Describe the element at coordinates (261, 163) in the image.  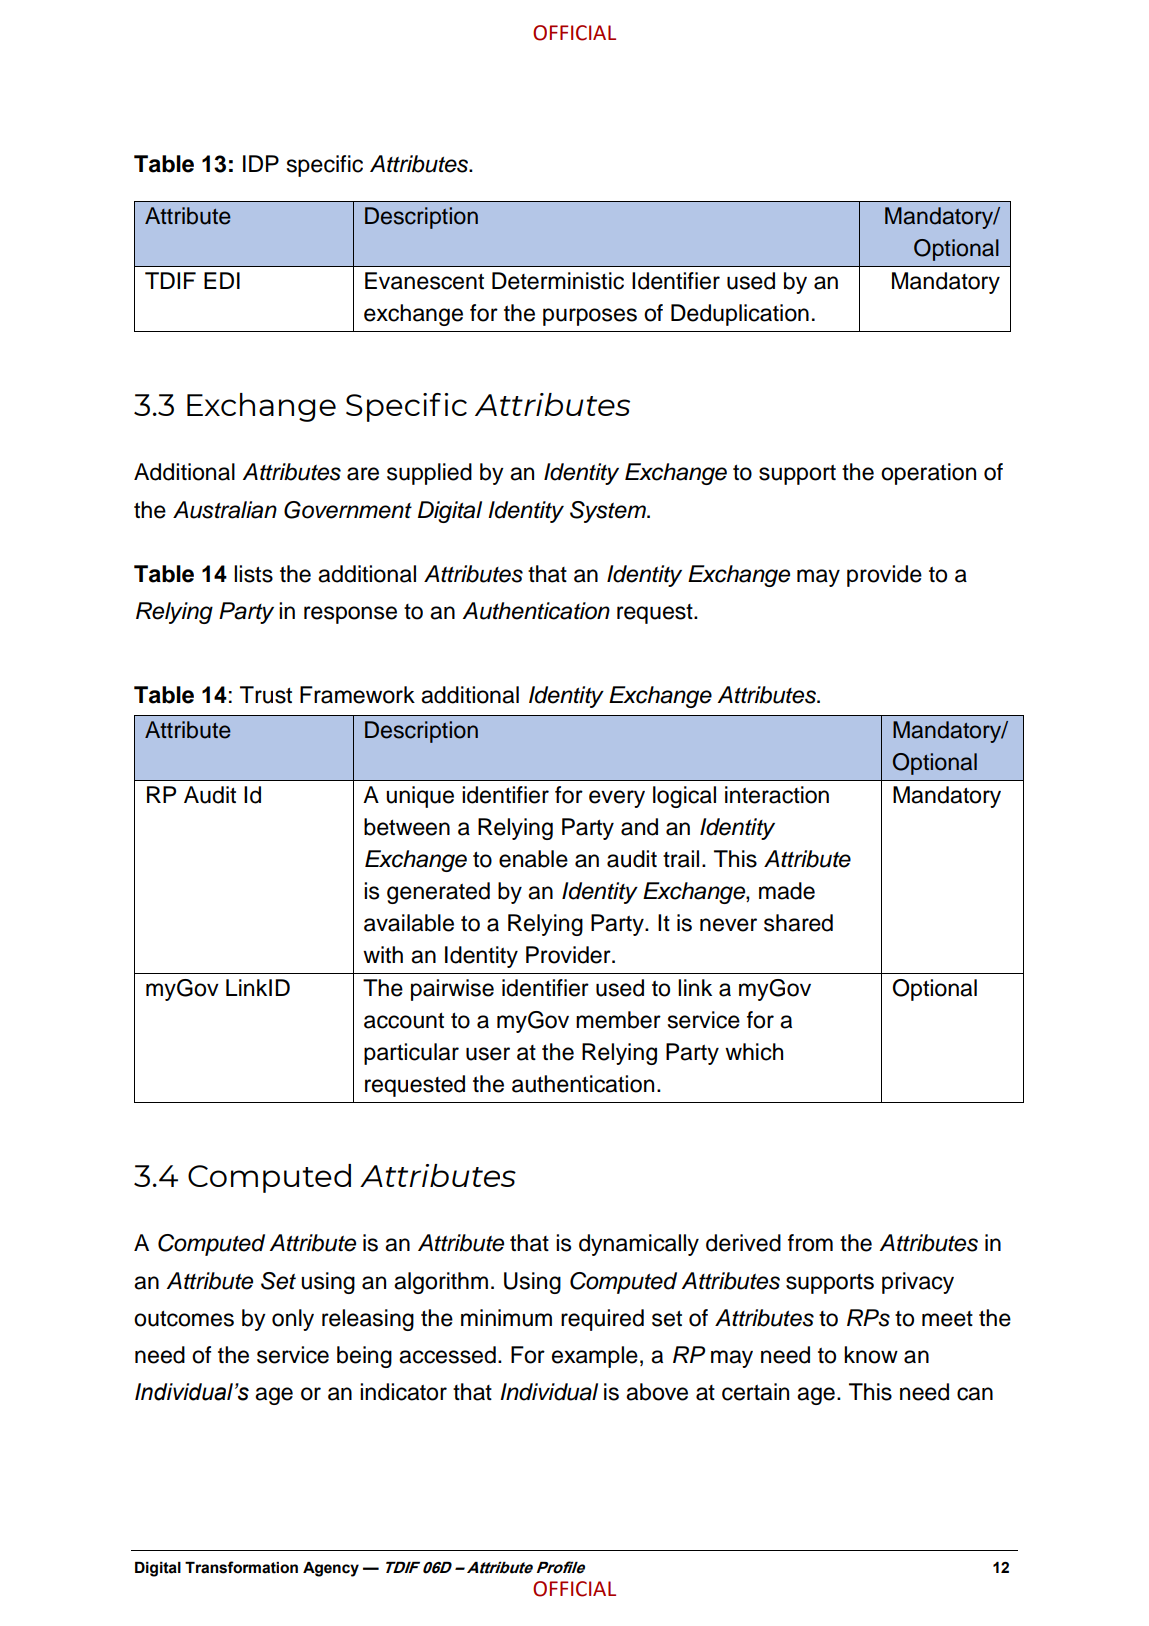
I see `IDP` at that location.
